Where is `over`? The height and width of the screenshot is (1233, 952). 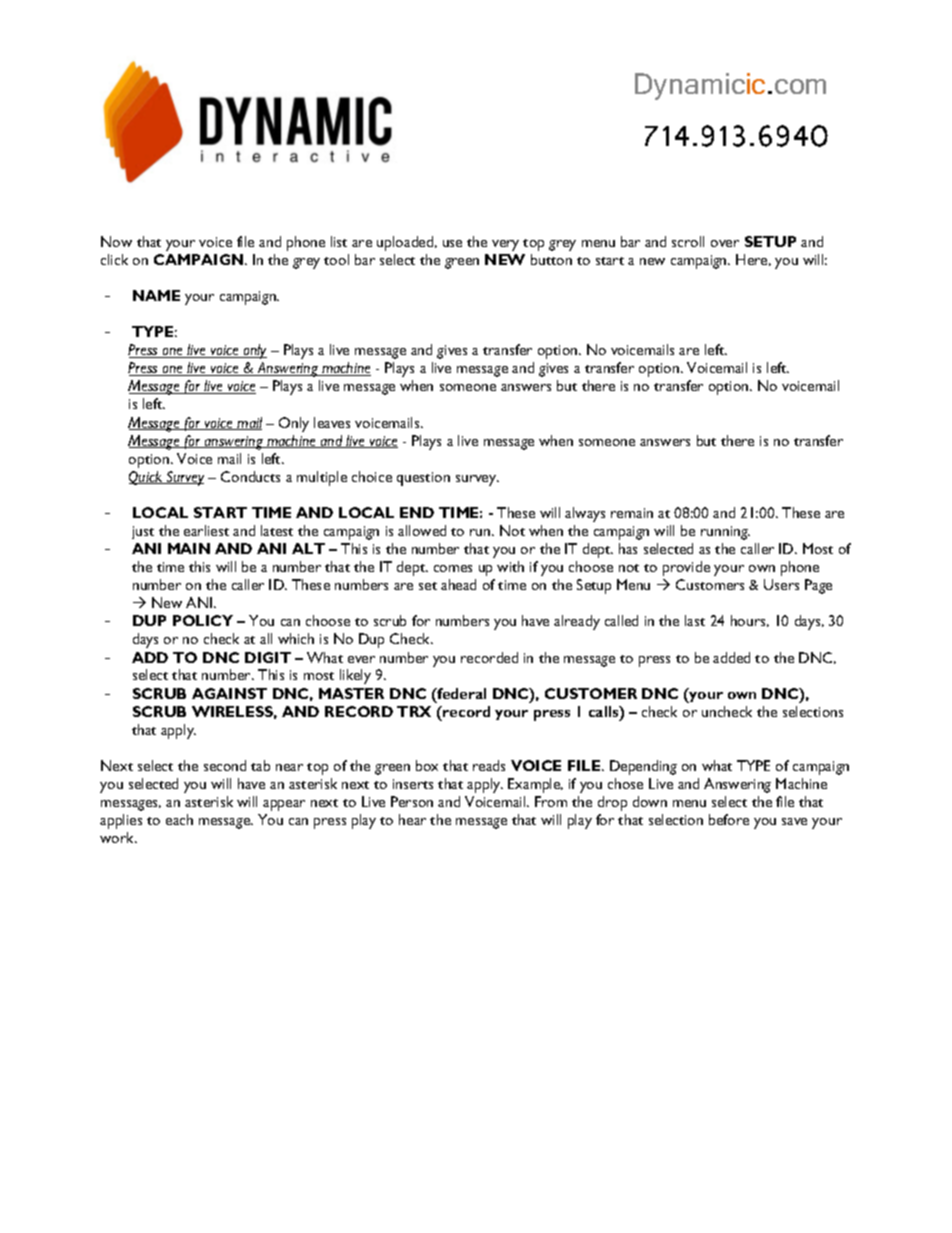
over is located at coordinates (725, 243).
